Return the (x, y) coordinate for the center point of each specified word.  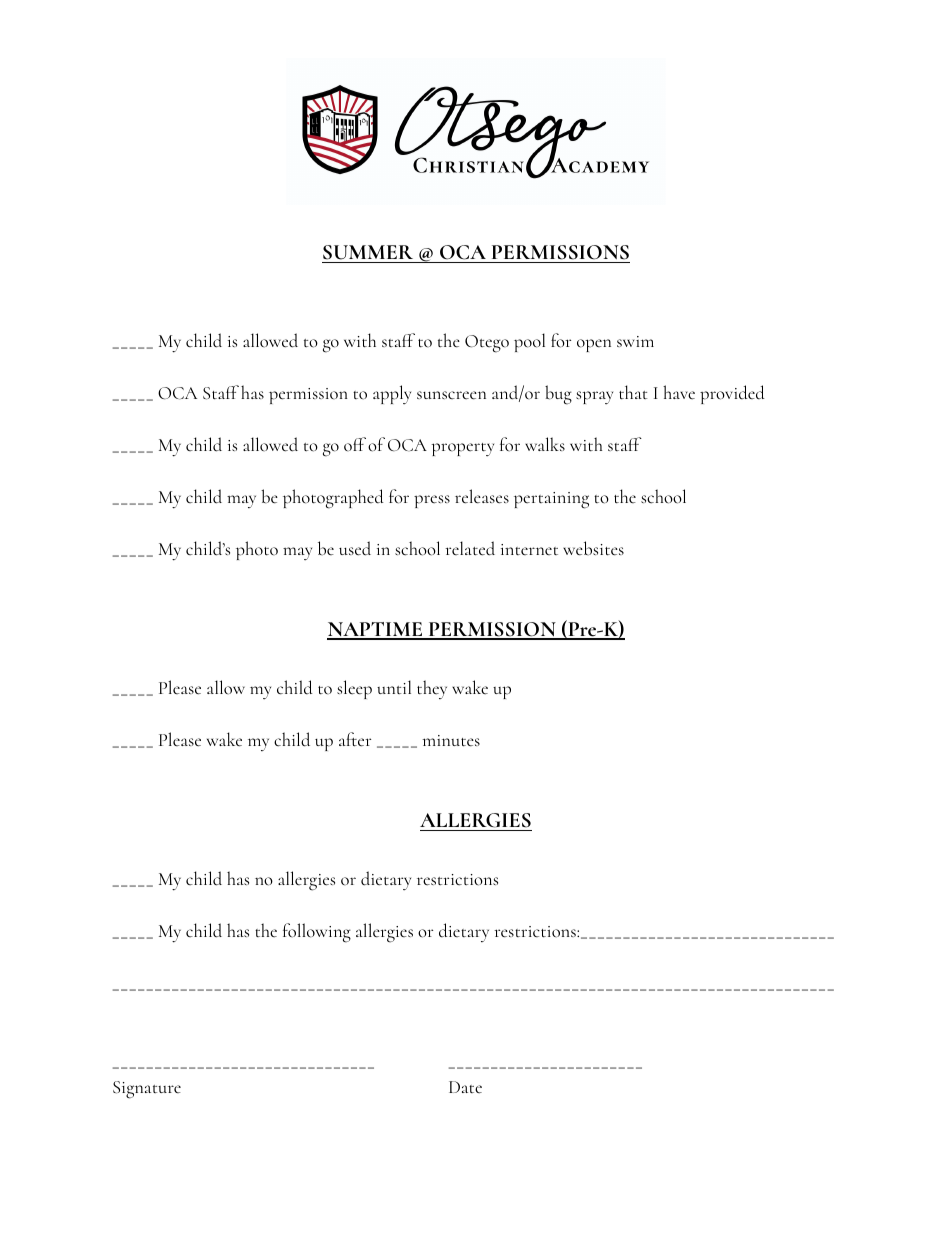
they (432, 689)
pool (529, 342)
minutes (451, 741)
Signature (147, 1090)
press (432, 501)
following (317, 933)
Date (465, 1087)
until (394, 687)
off (355, 444)
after (355, 739)
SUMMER (368, 252)
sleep (354, 689)
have (679, 392)
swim (635, 341)
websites (593, 548)
